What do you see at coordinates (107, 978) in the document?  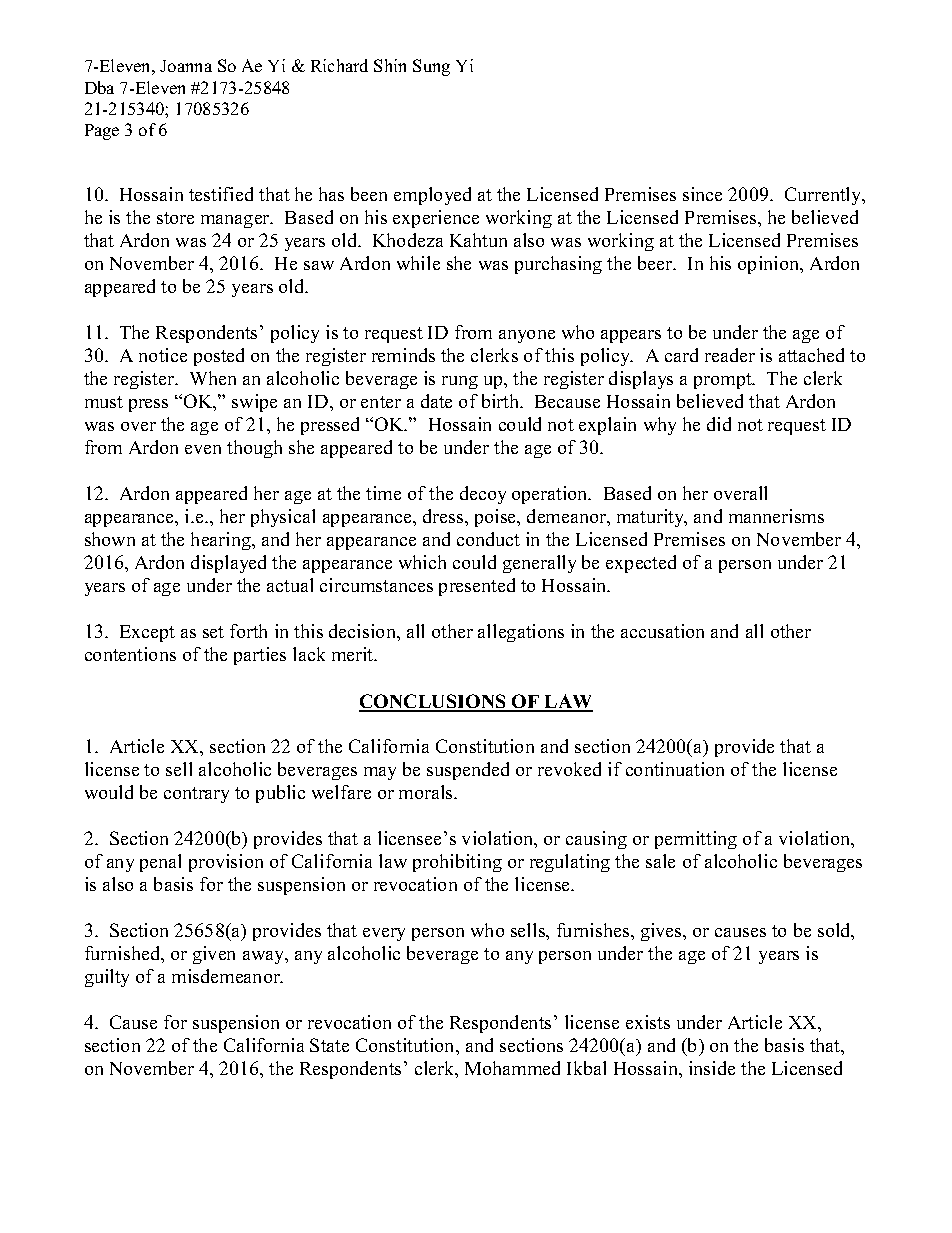 I see `guilty` at bounding box center [107, 978].
